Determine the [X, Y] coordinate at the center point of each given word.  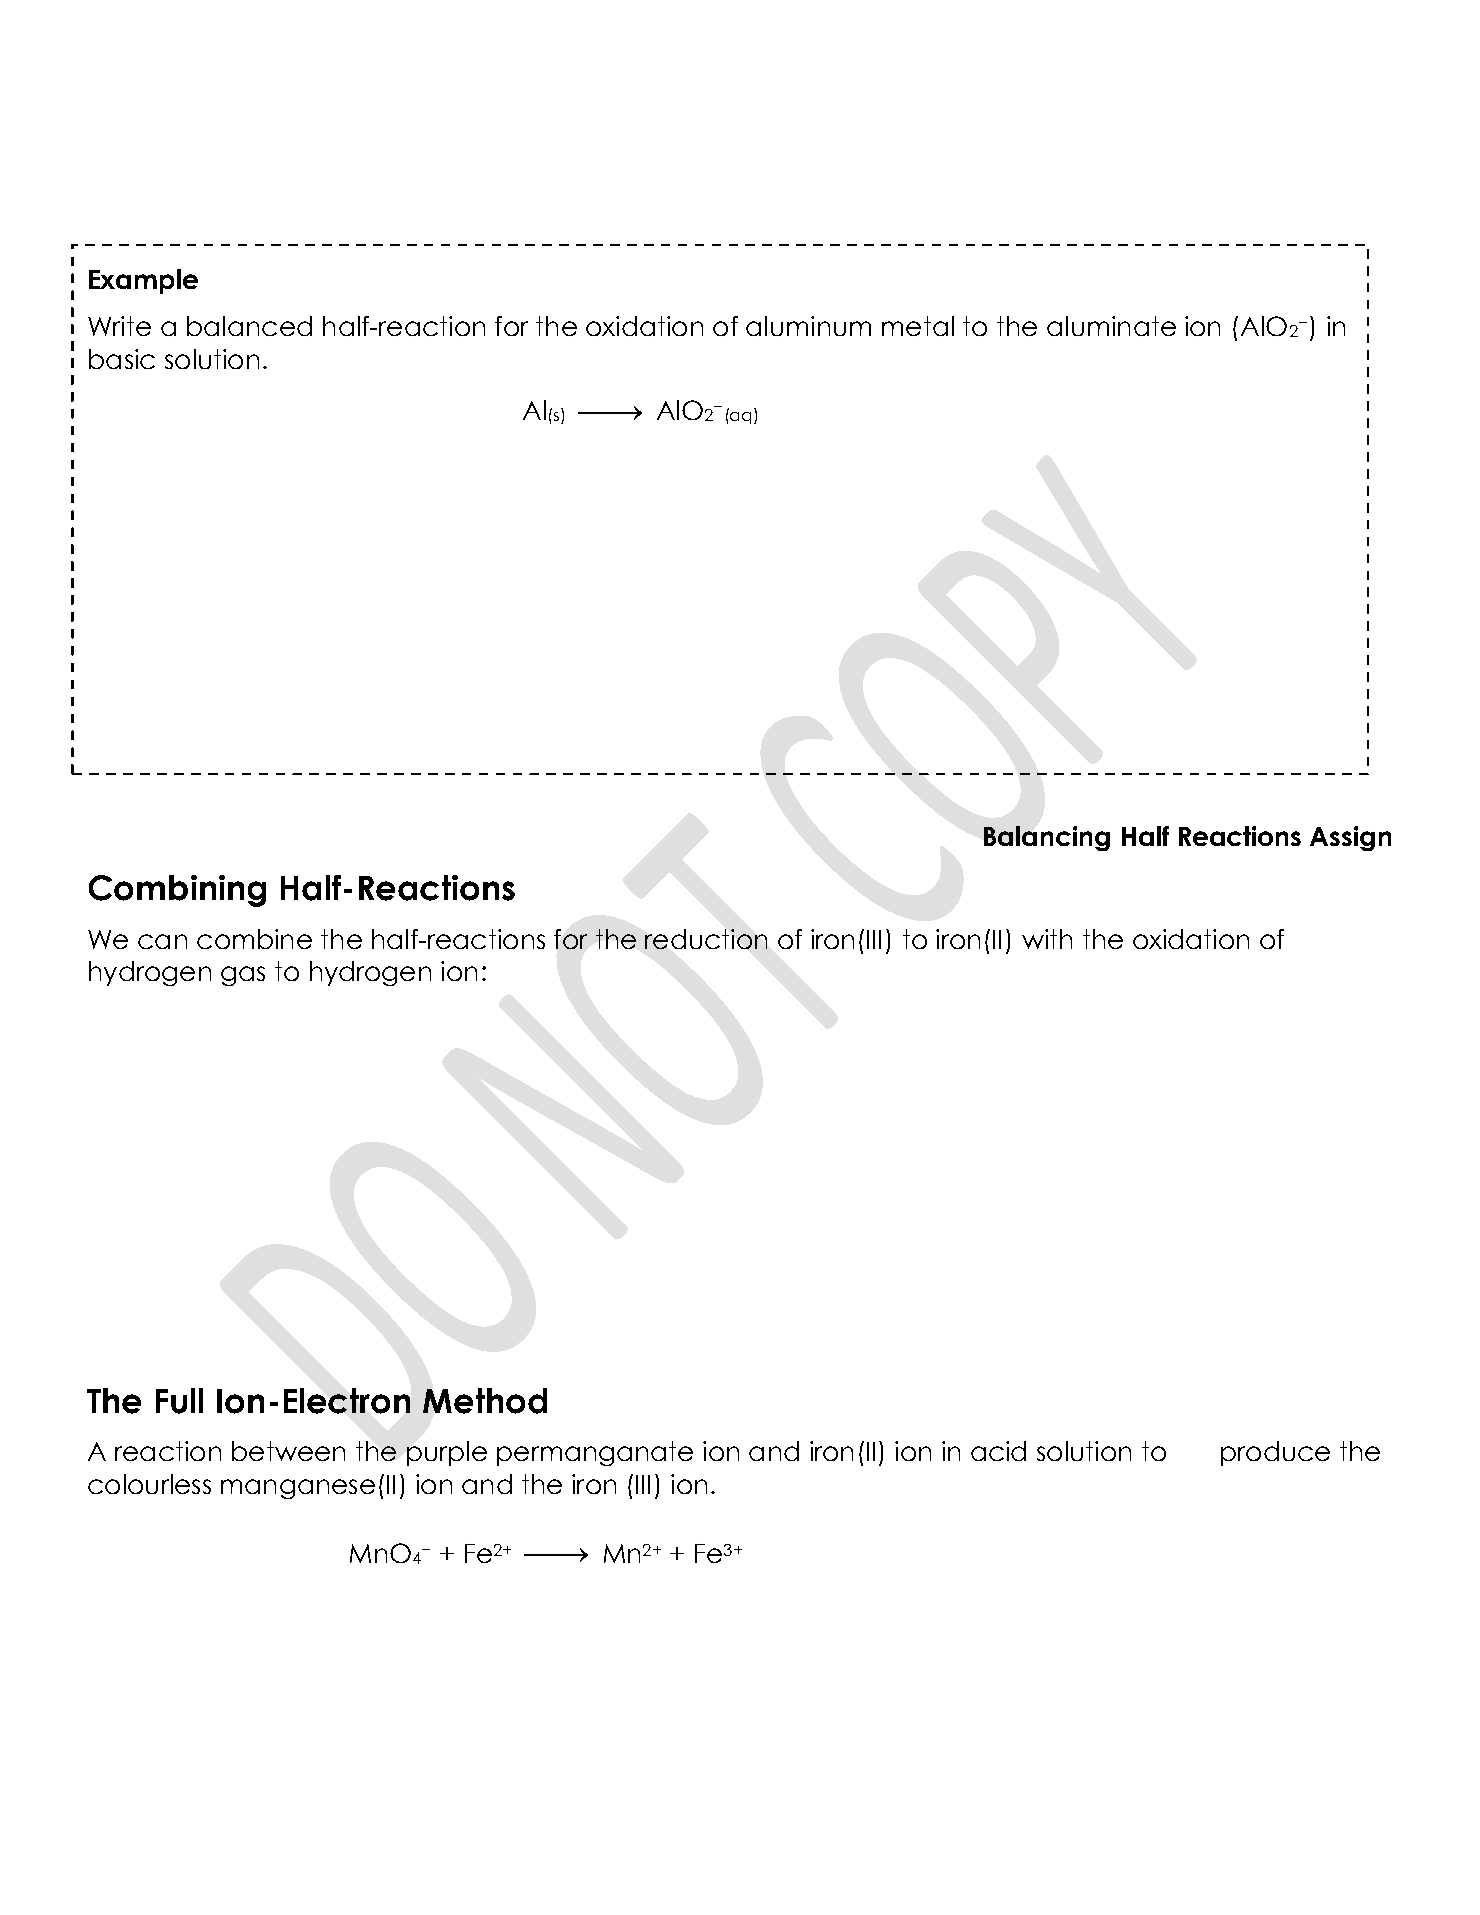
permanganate [595, 1453]
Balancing [1047, 838]
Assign [1350, 838]
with [1047, 939]
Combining [177, 891]
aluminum [808, 326]
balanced [249, 326]
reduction [706, 939]
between [288, 1451]
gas [243, 976]
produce [1275, 1453]
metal [918, 326]
